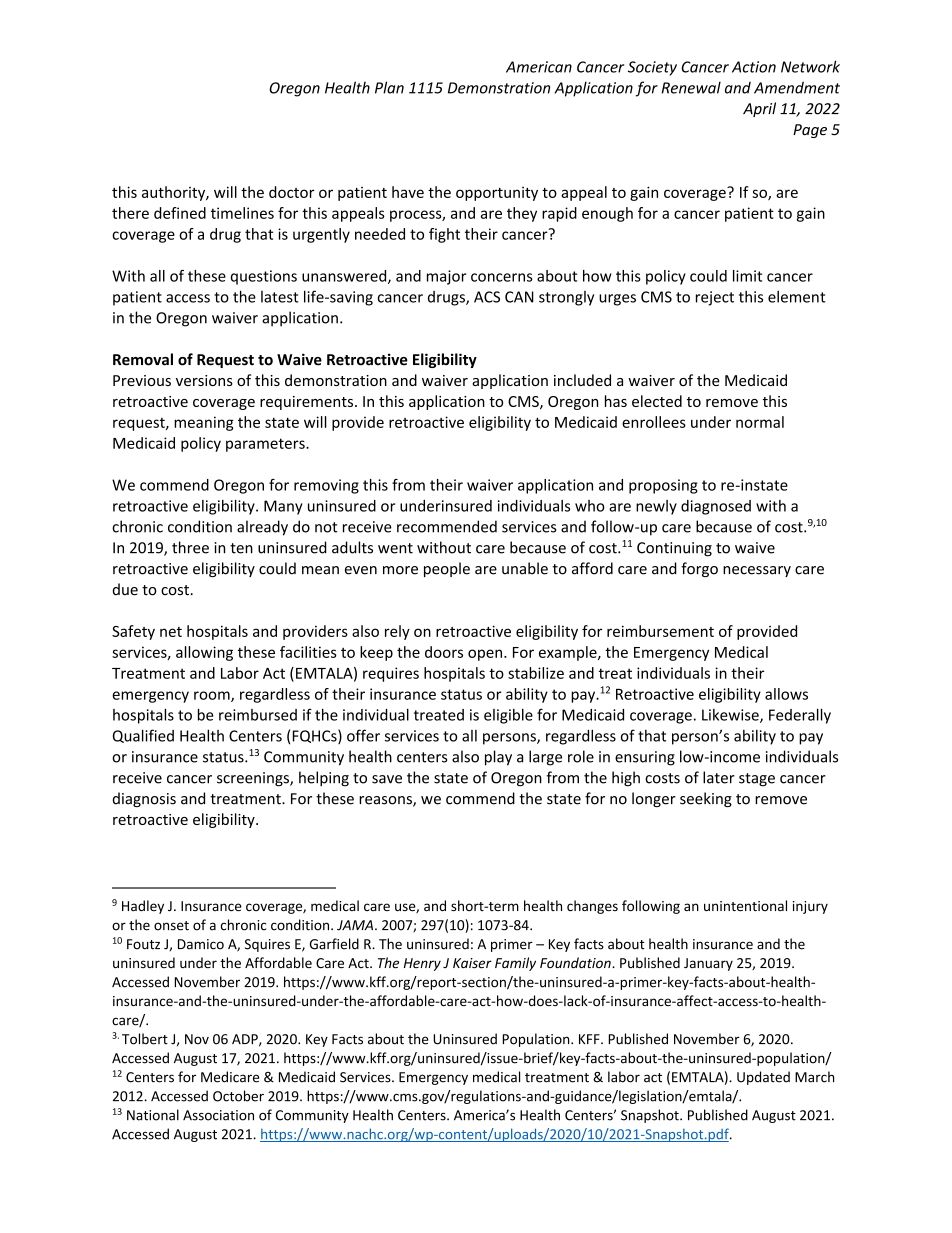 Image resolution: width=952 pixels, height=1233 pixels. Describe the element at coordinates (487, 297) in the document. I see `ACS` at that location.
